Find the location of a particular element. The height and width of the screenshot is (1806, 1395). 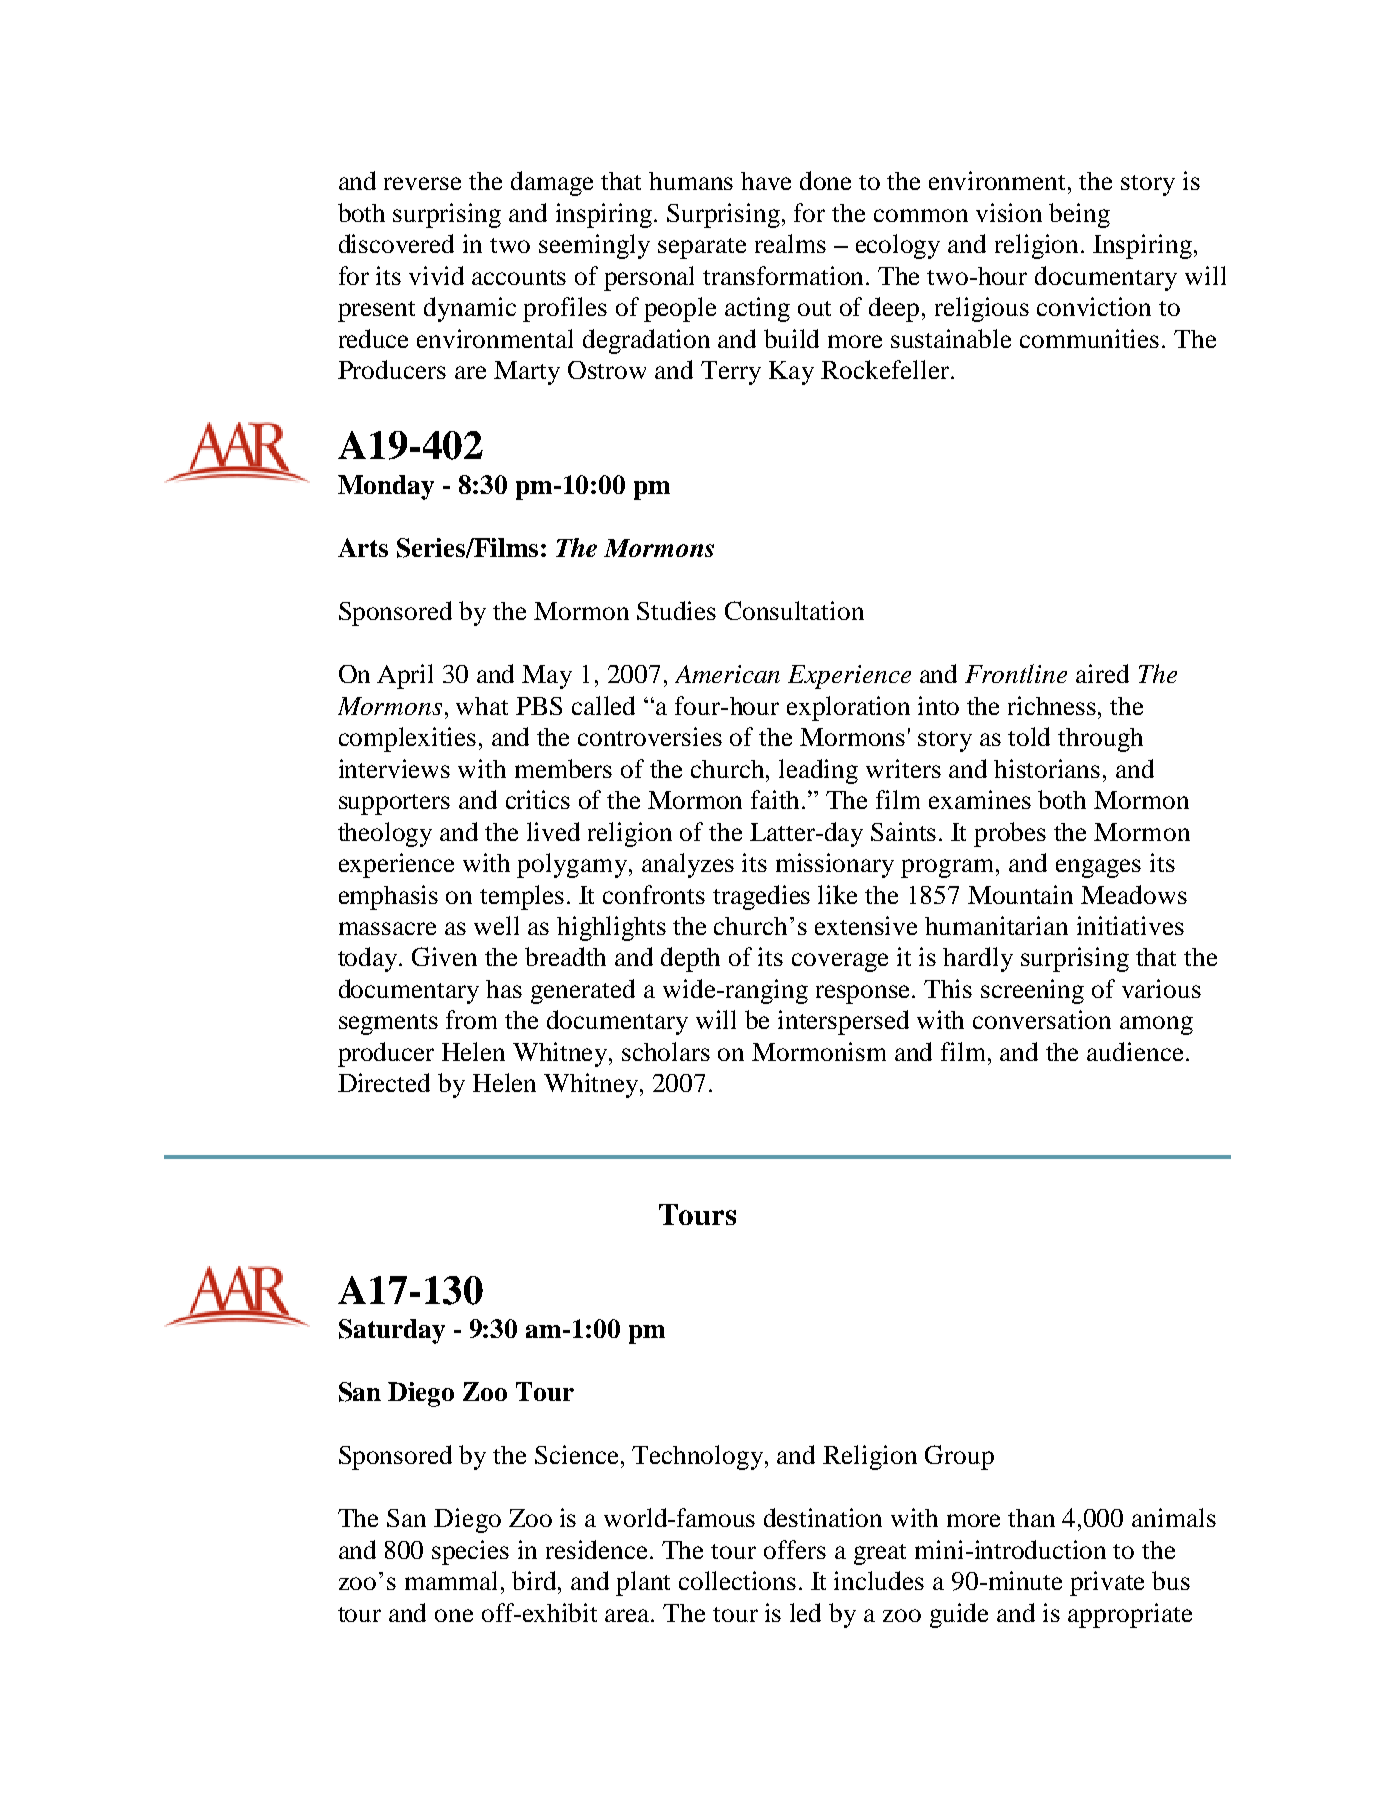

scholars is located at coordinates (666, 1051).
